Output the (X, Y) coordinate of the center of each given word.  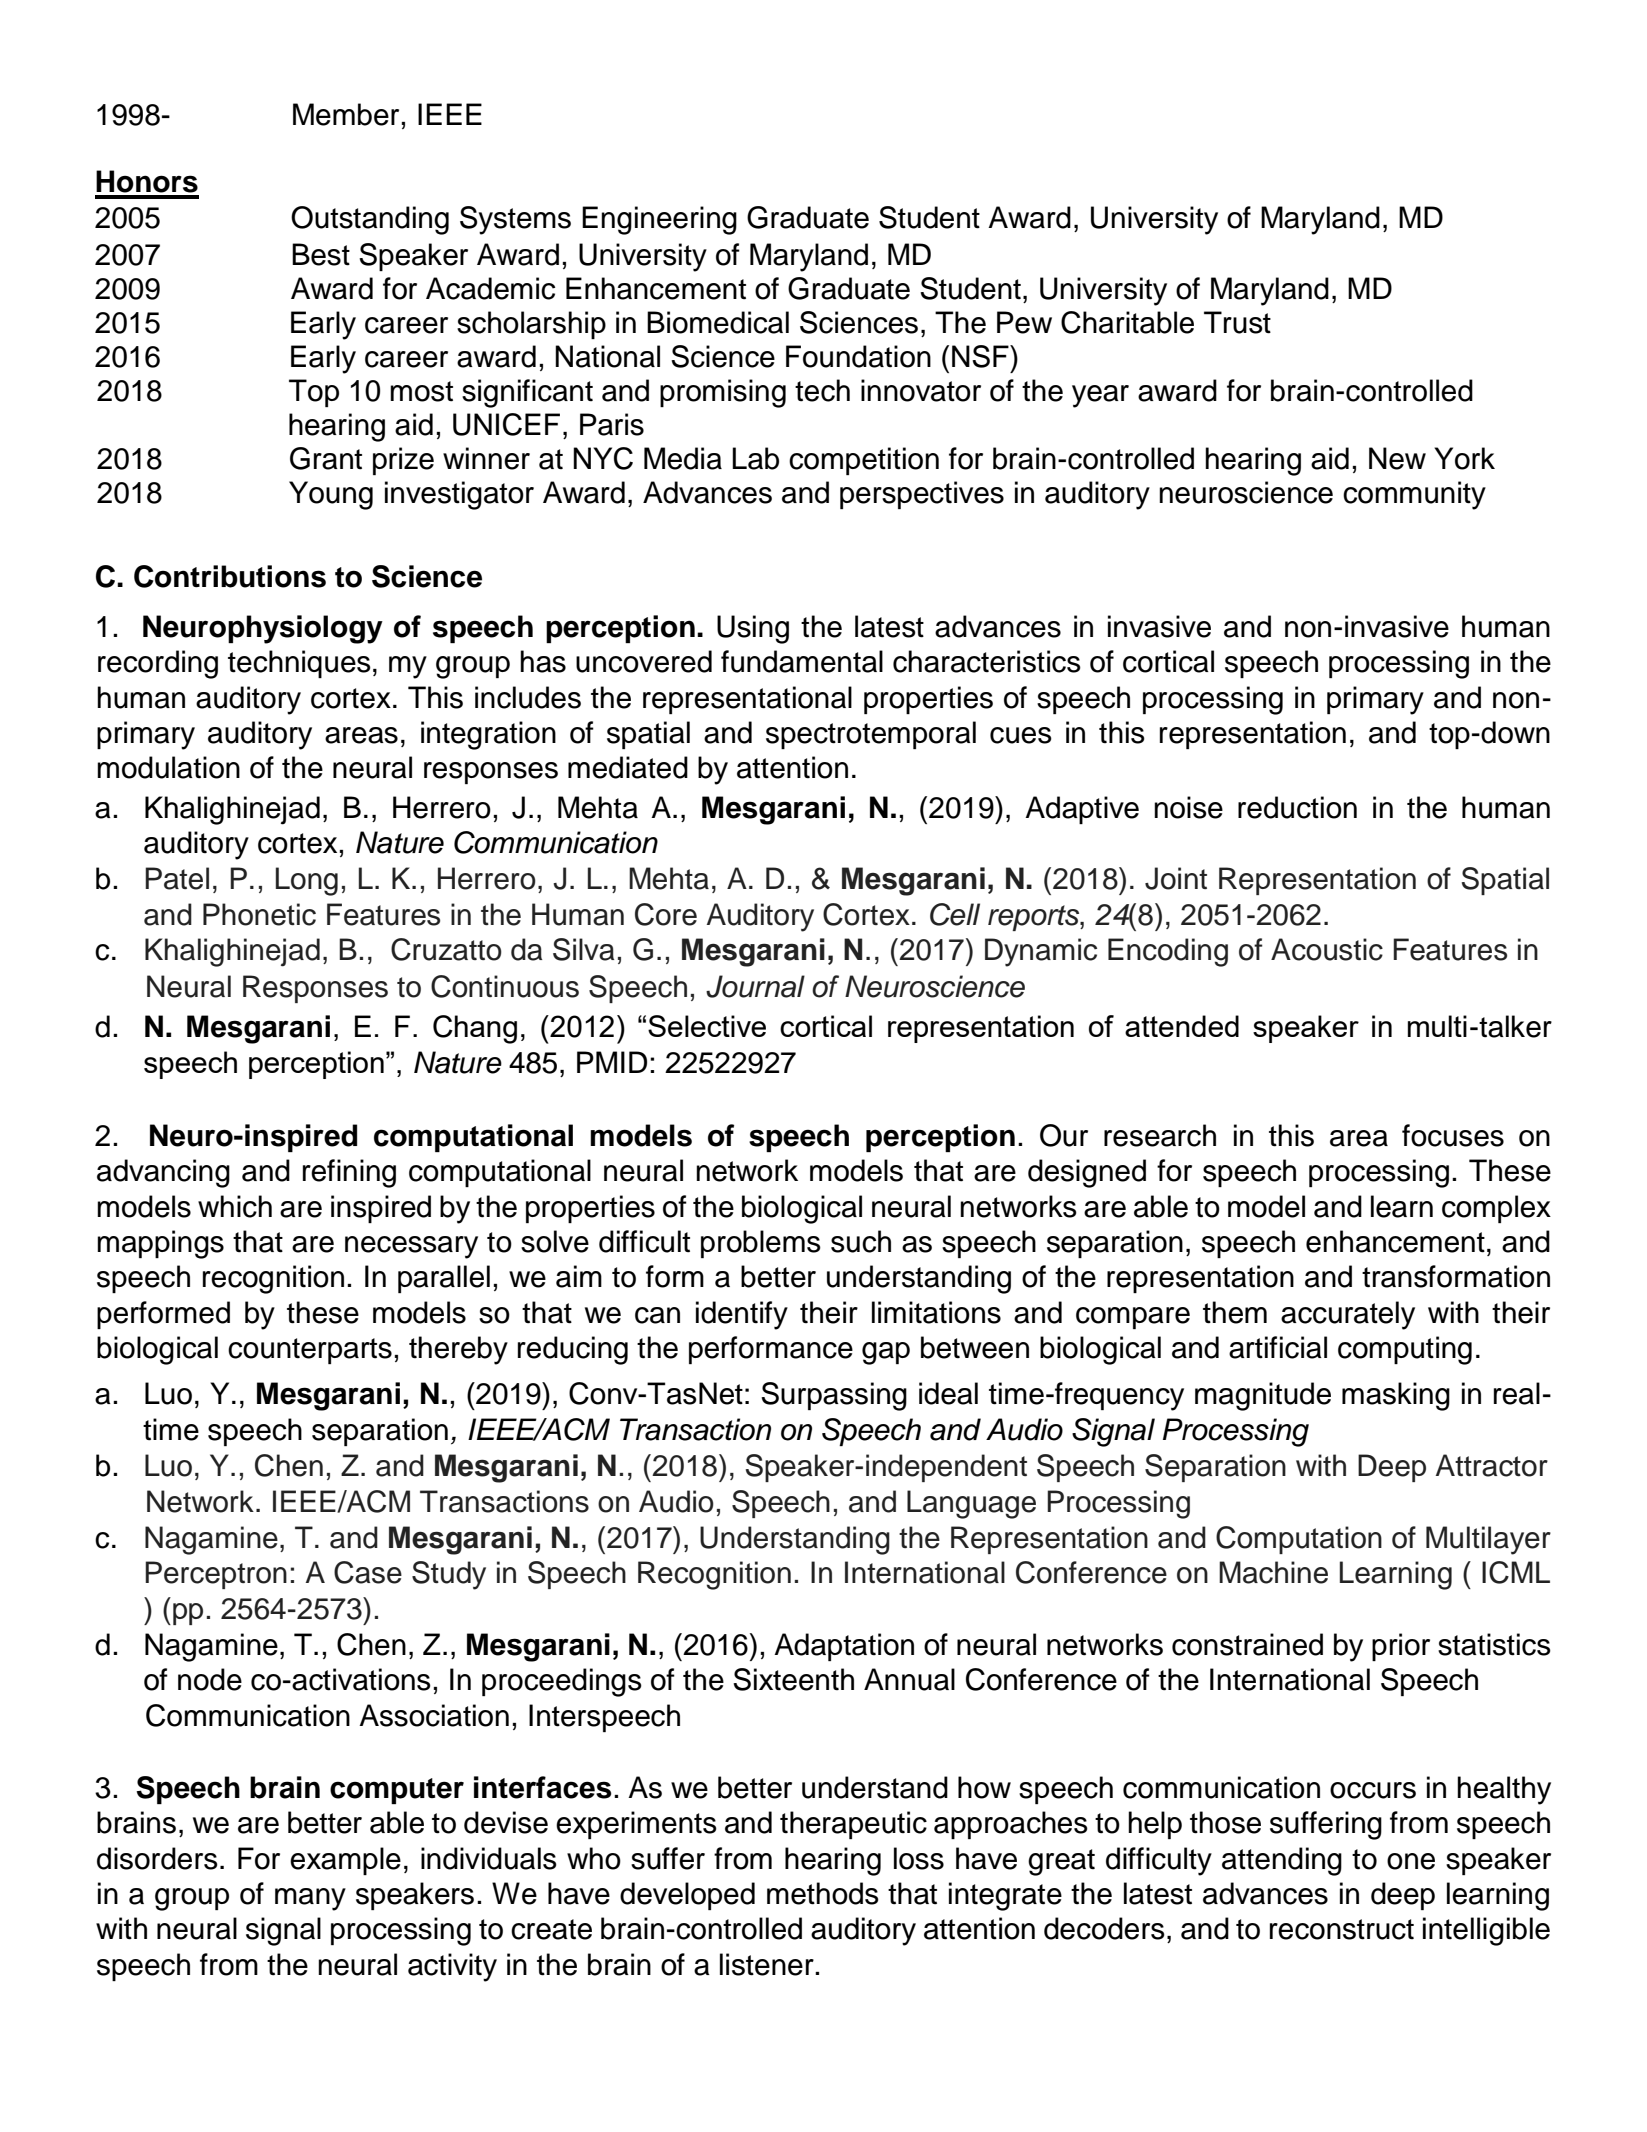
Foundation (858, 356)
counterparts (310, 1351)
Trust (1237, 322)
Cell (955, 914)
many (310, 1899)
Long (307, 881)
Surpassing (834, 1396)
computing (1405, 1350)
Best (321, 254)
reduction (1297, 807)
